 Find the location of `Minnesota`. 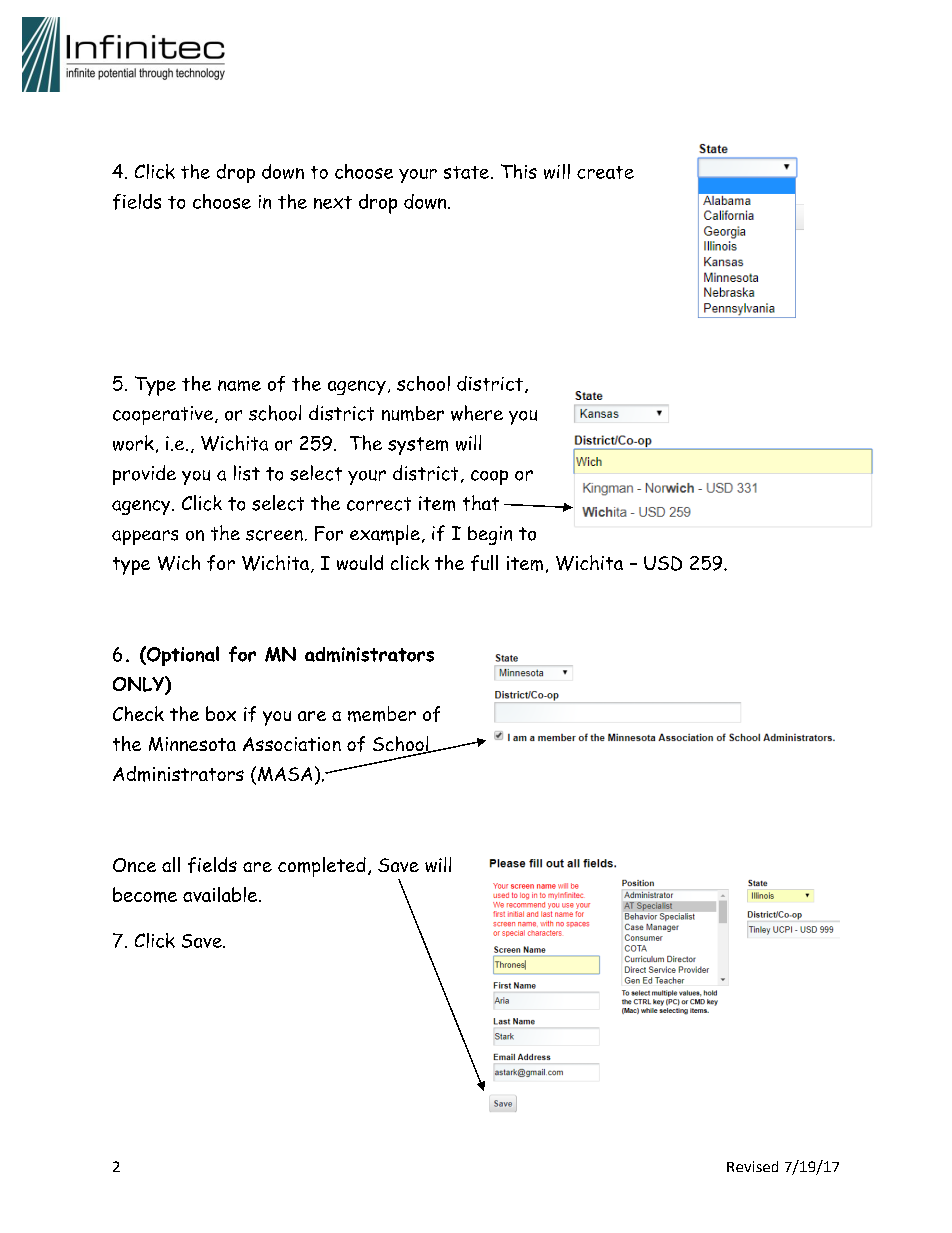

Minnesota is located at coordinates (192, 744).
